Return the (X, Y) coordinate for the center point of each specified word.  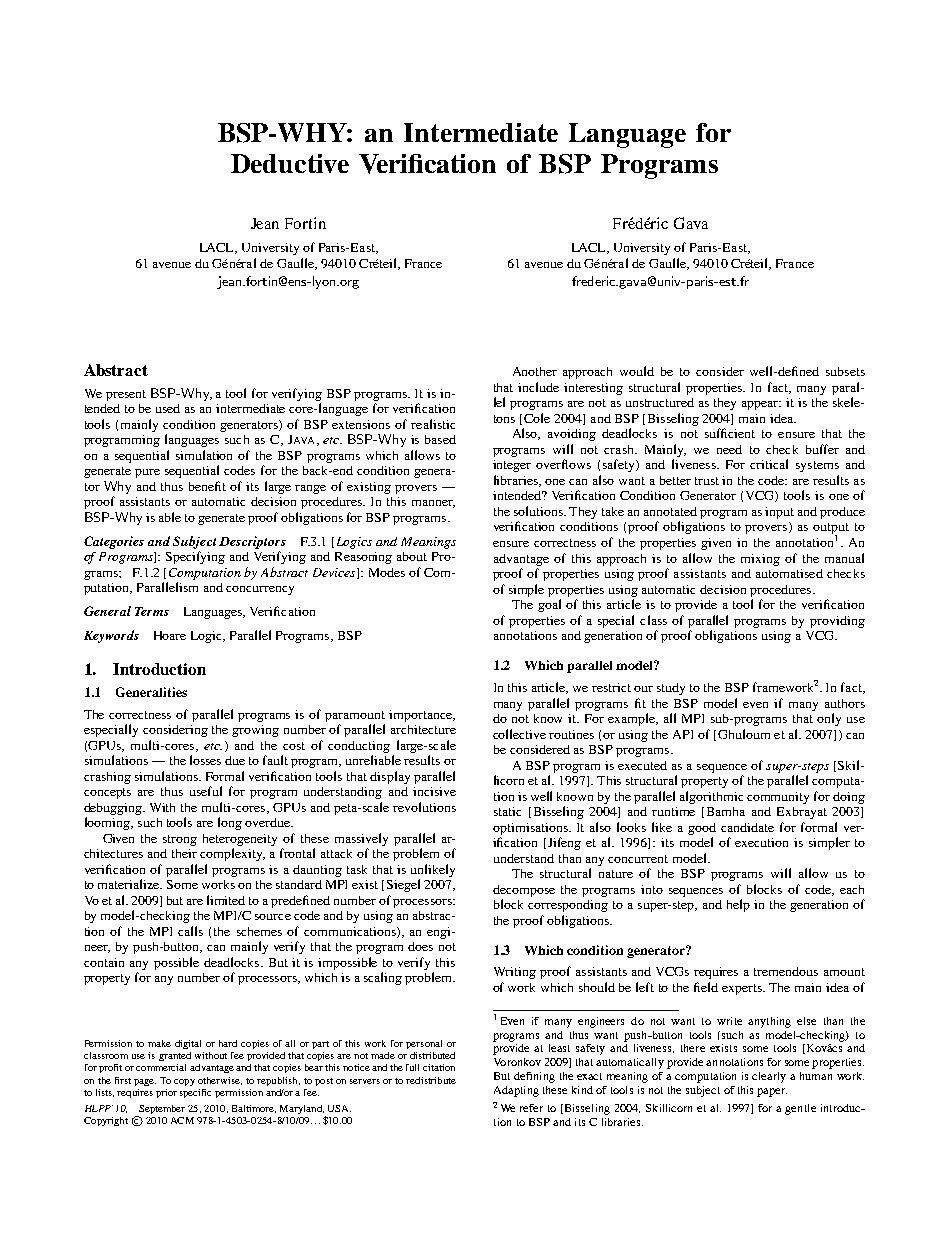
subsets (845, 371)
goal (549, 605)
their (184, 853)
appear (761, 405)
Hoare (170, 635)
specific (195, 1093)
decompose (524, 891)
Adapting (516, 1091)
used (168, 408)
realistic (433, 424)
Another (535, 371)
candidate (747, 827)
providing (837, 622)
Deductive (290, 163)
